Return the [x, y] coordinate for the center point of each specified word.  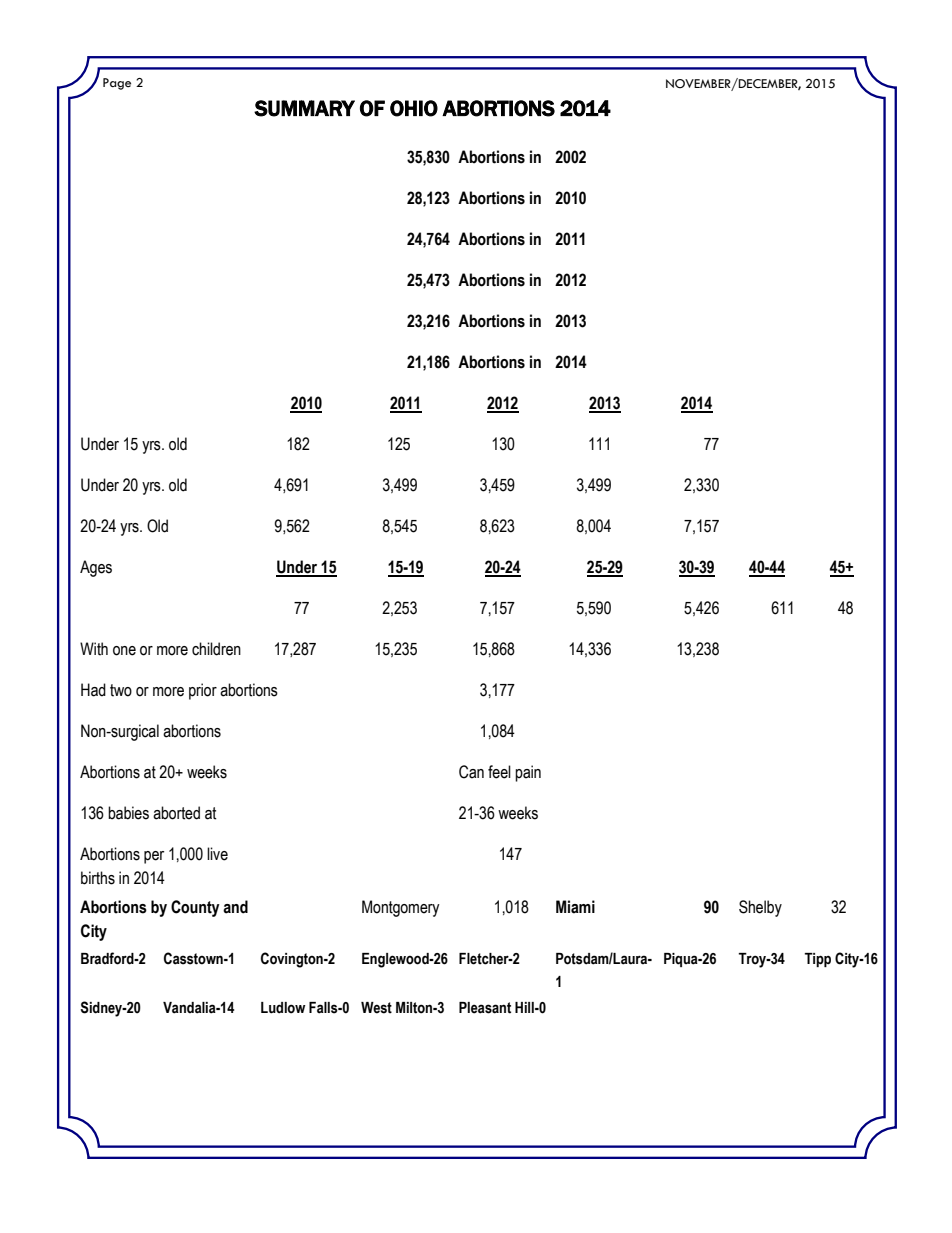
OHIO [414, 108]
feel [499, 772]
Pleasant [485, 1008]
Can [471, 772]
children [216, 649]
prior [203, 691]
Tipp [817, 960]
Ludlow [283, 1008]
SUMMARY [304, 108]
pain [528, 773]
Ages [96, 568]
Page [117, 84]
